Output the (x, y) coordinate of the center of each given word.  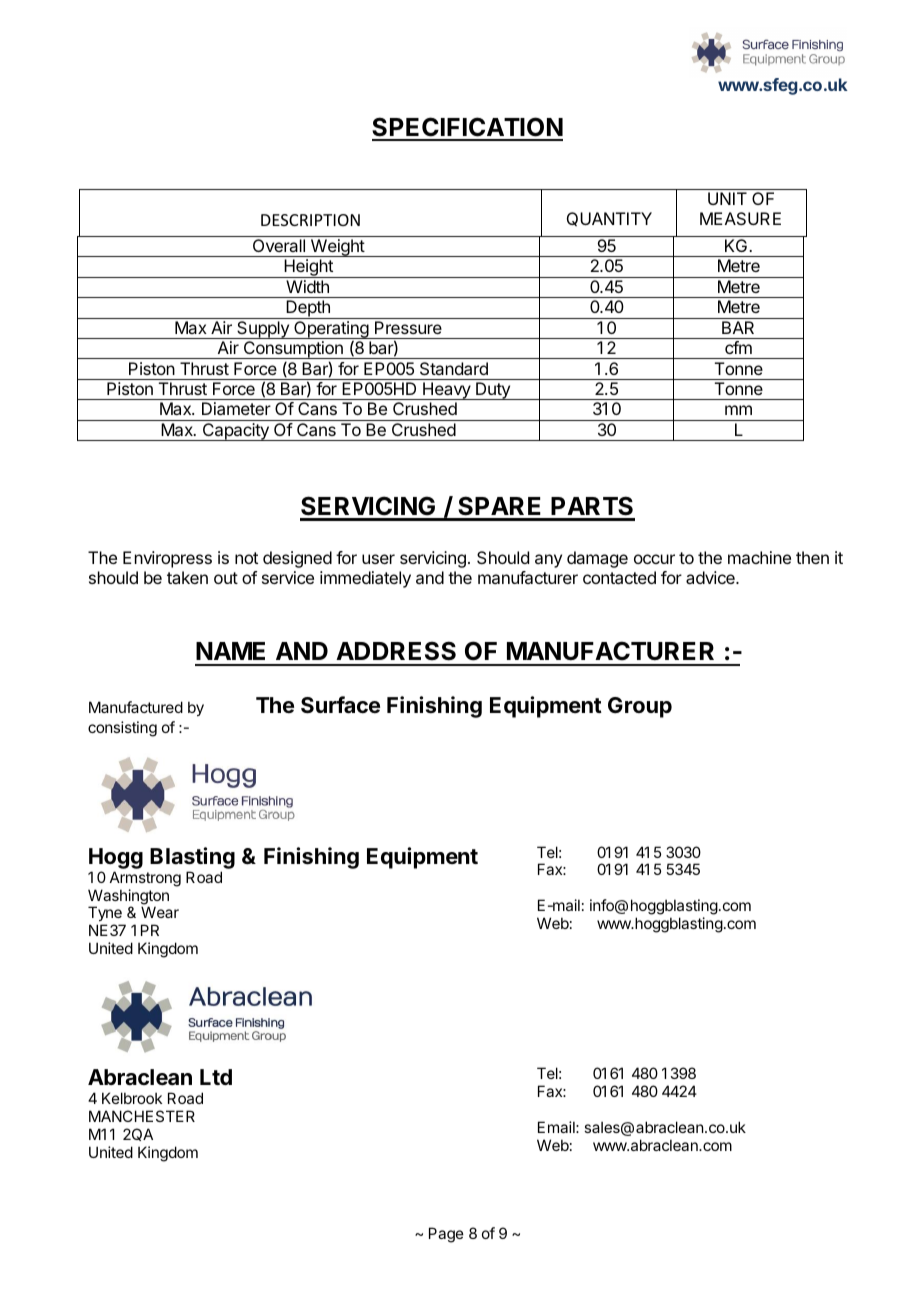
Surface (340, 705)
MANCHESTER (142, 1116)
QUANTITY (609, 219)
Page (446, 1235)
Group (640, 707)
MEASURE (740, 218)
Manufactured (136, 707)
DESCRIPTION (310, 220)
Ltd (216, 1077)
